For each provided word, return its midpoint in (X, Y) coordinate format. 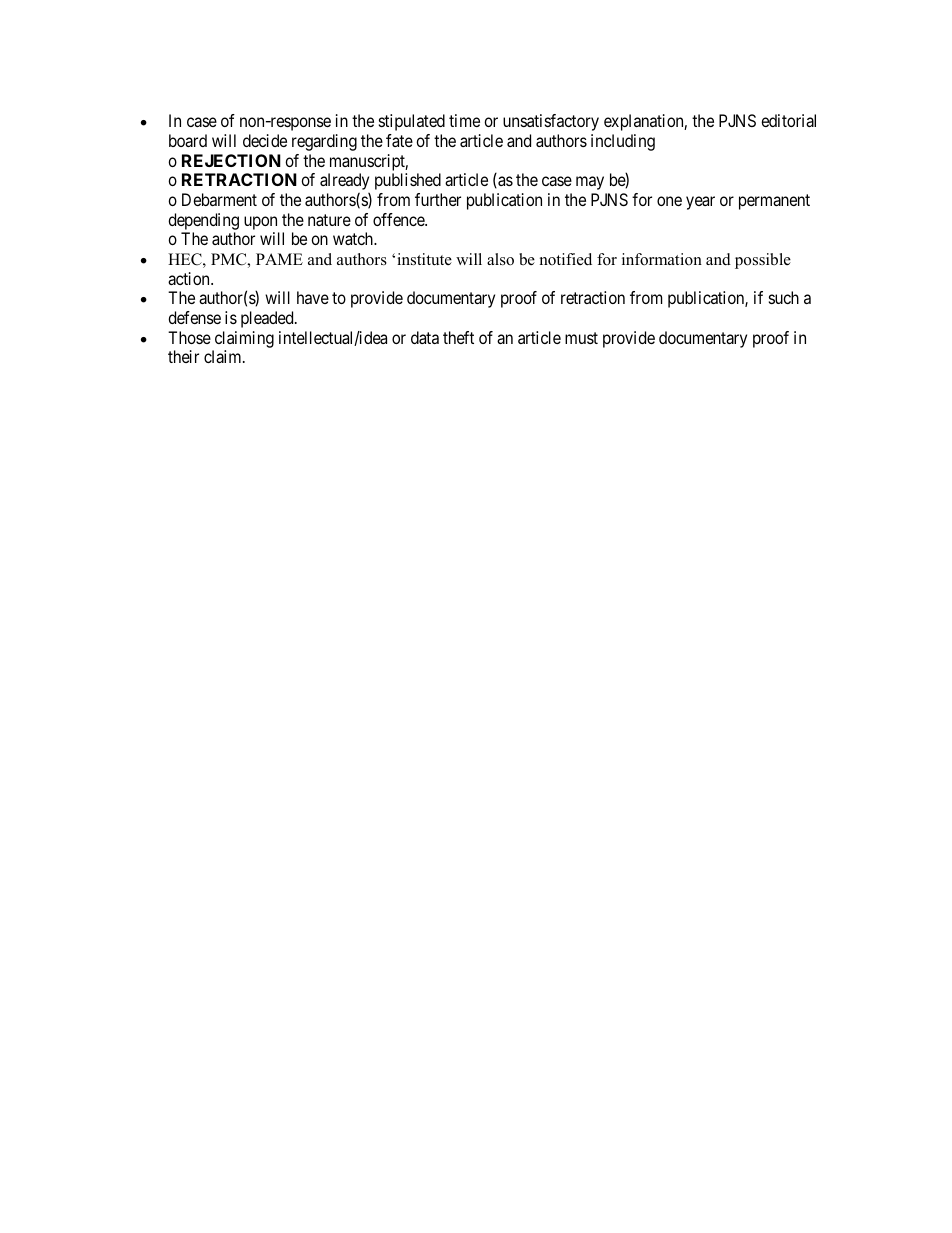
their (183, 356)
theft (458, 337)
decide (265, 140)
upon (260, 223)
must (581, 338)
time (464, 120)
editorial (788, 120)
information (662, 259)
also (500, 259)
